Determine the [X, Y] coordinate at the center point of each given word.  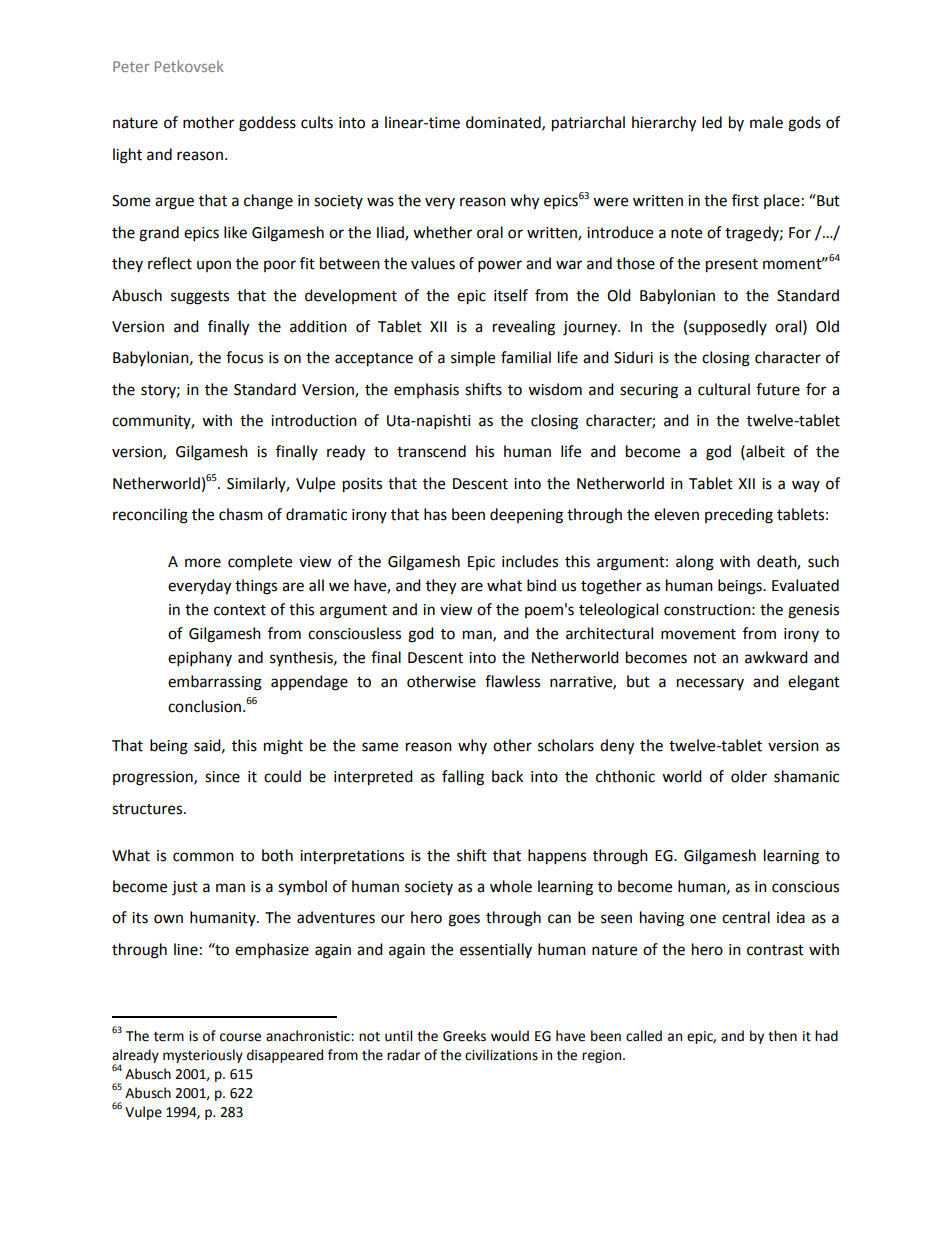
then [782, 1036]
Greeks [464, 1036]
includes [530, 561]
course [240, 1037]
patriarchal [588, 124]
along [695, 563]
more [203, 563]
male [766, 122]
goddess [267, 124]
